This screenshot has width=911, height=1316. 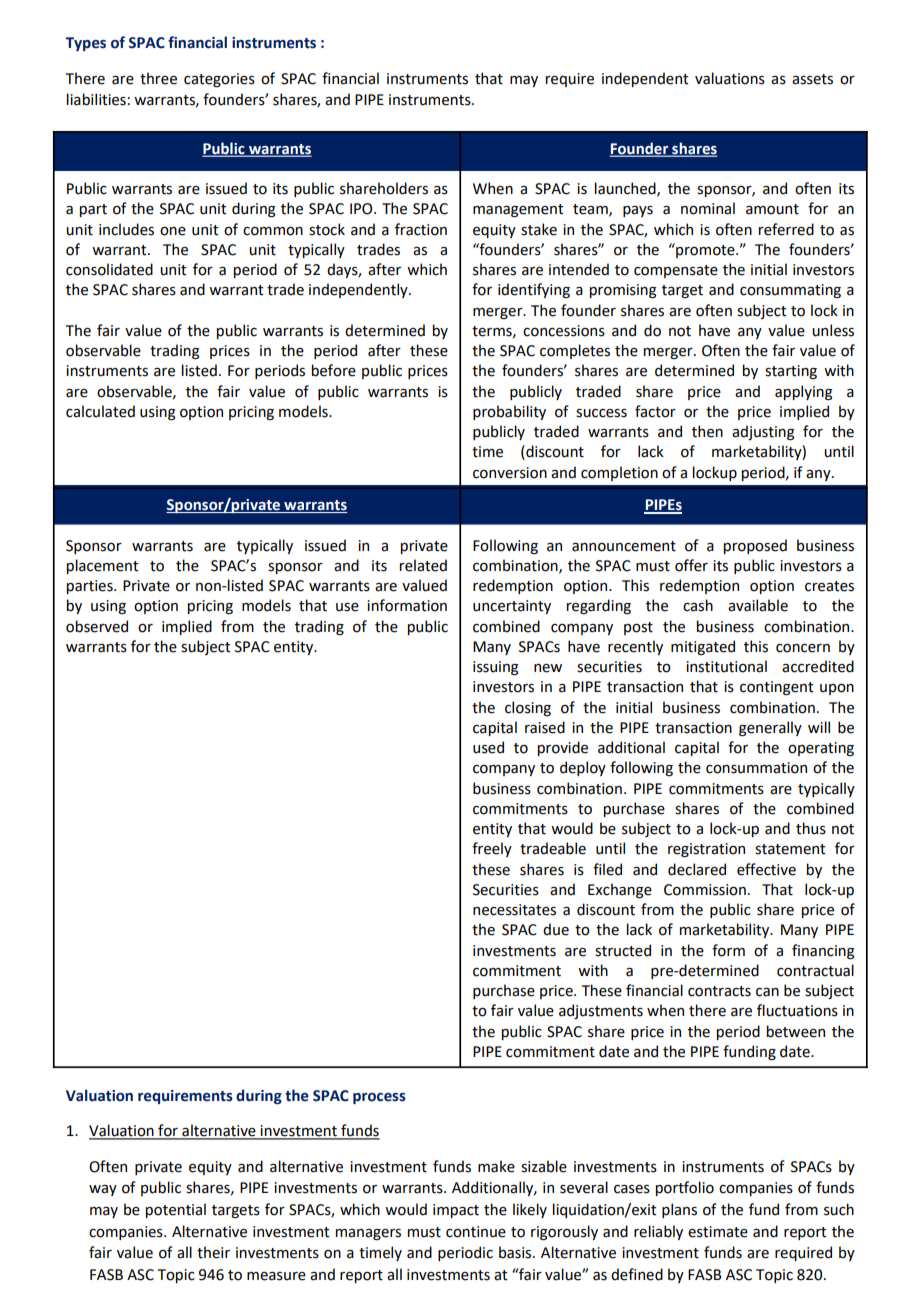 What do you see at coordinates (812, 79) in the screenshot?
I see `assets` at bounding box center [812, 79].
